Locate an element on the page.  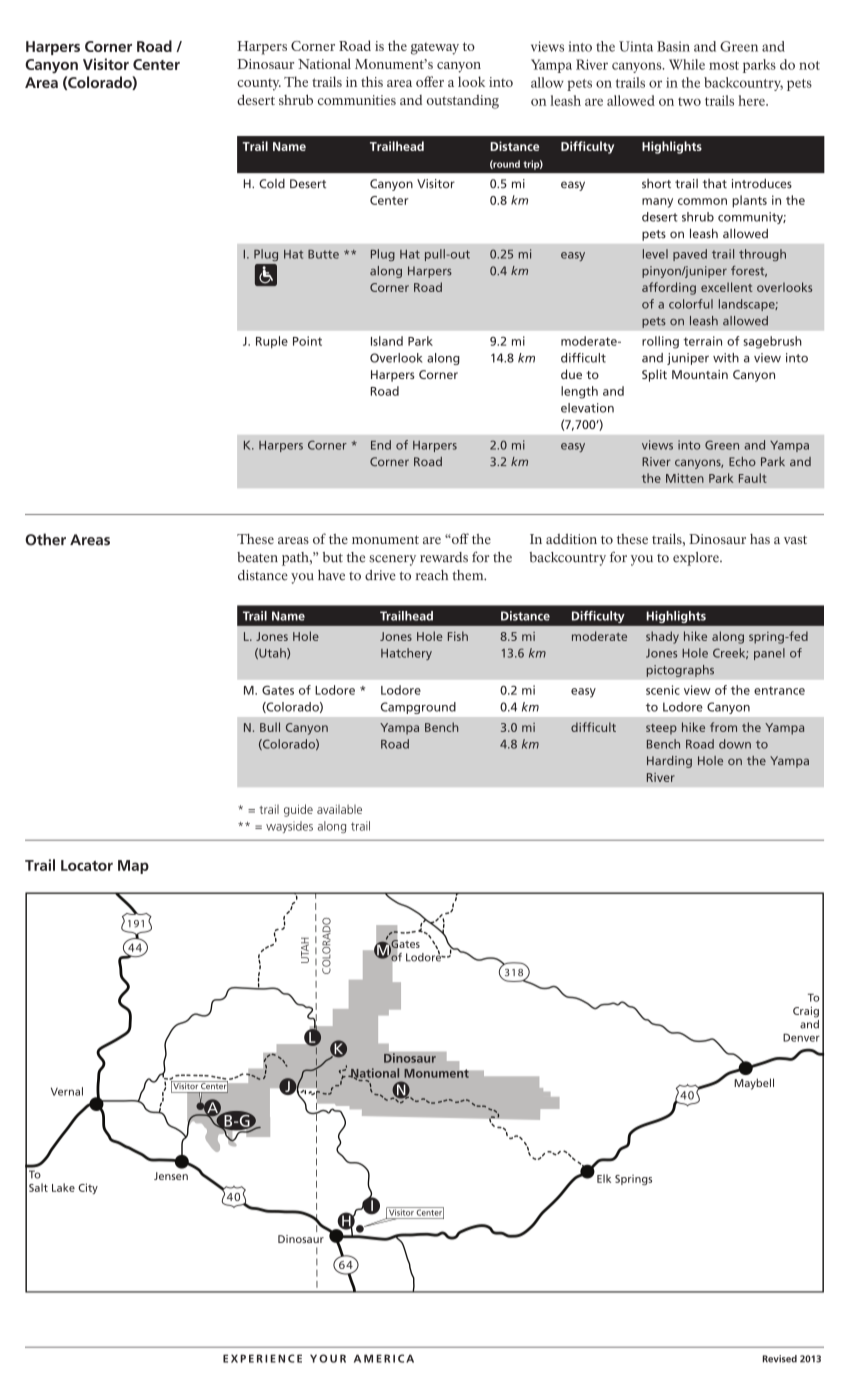
rewards is located at coordinates (444, 557).
